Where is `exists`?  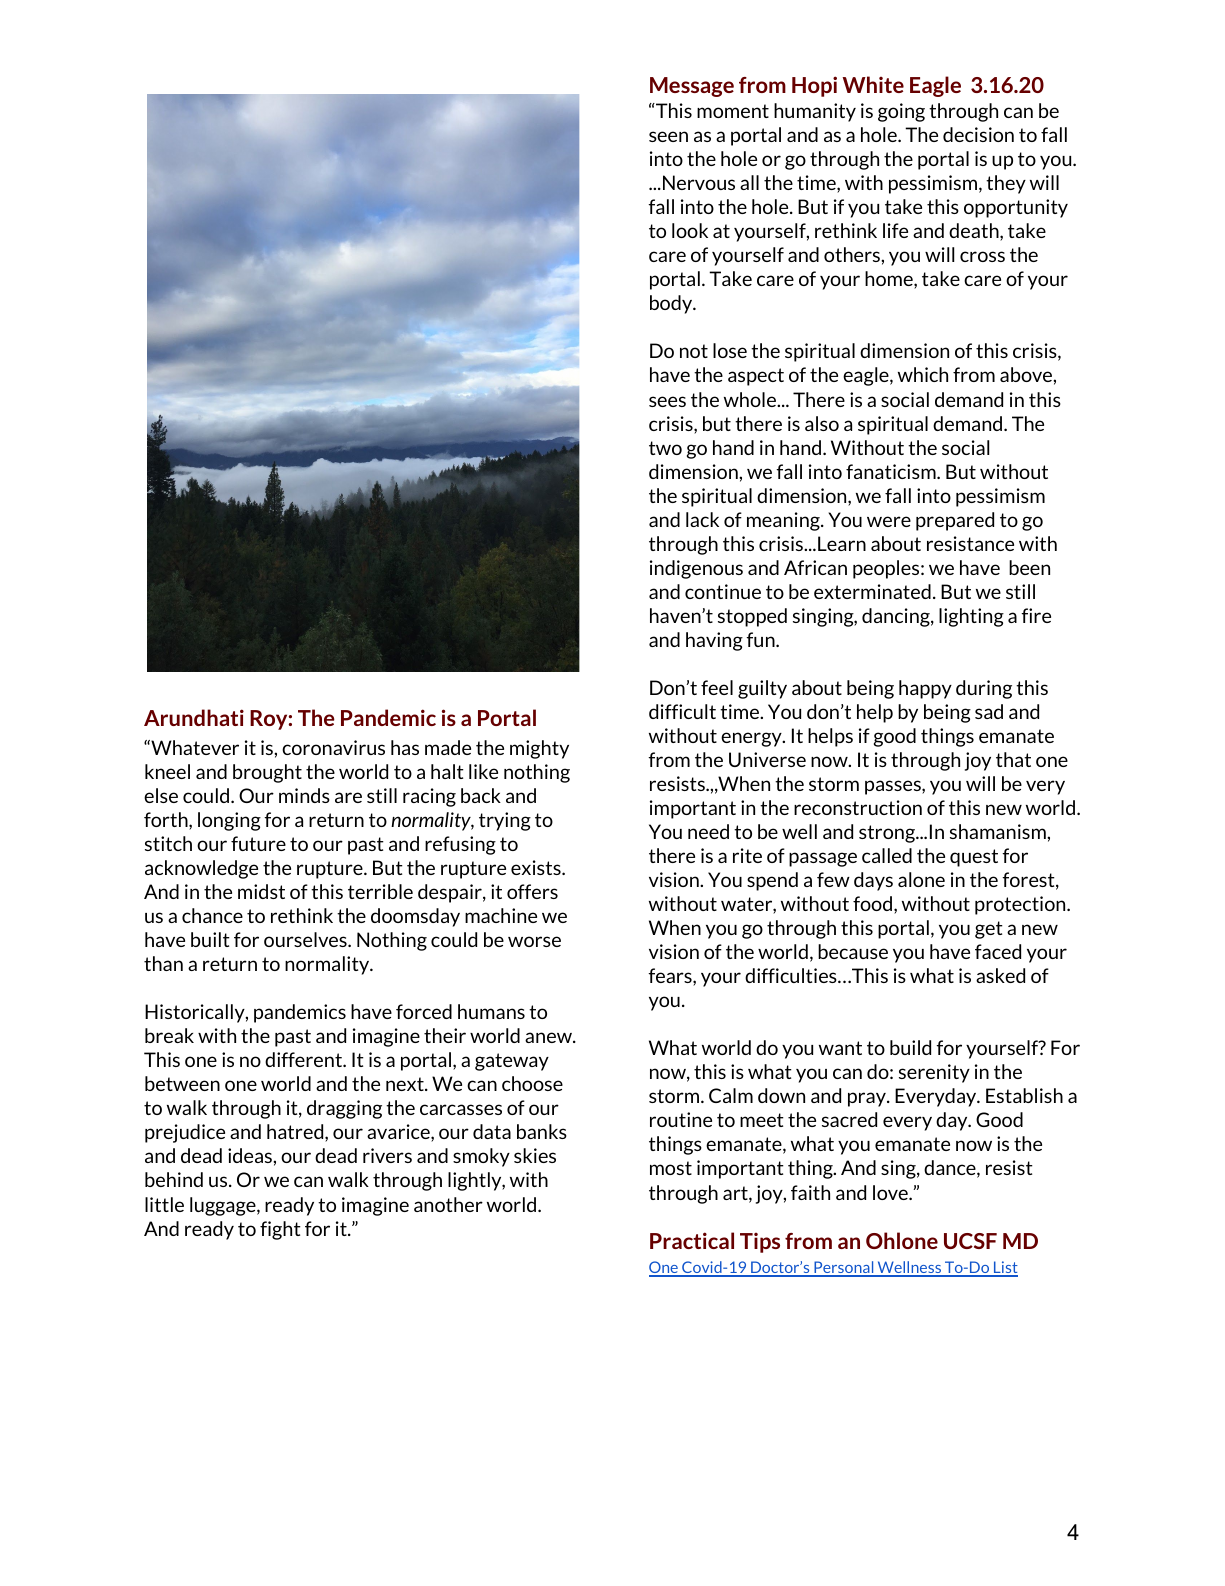
exists is located at coordinates (537, 867).
